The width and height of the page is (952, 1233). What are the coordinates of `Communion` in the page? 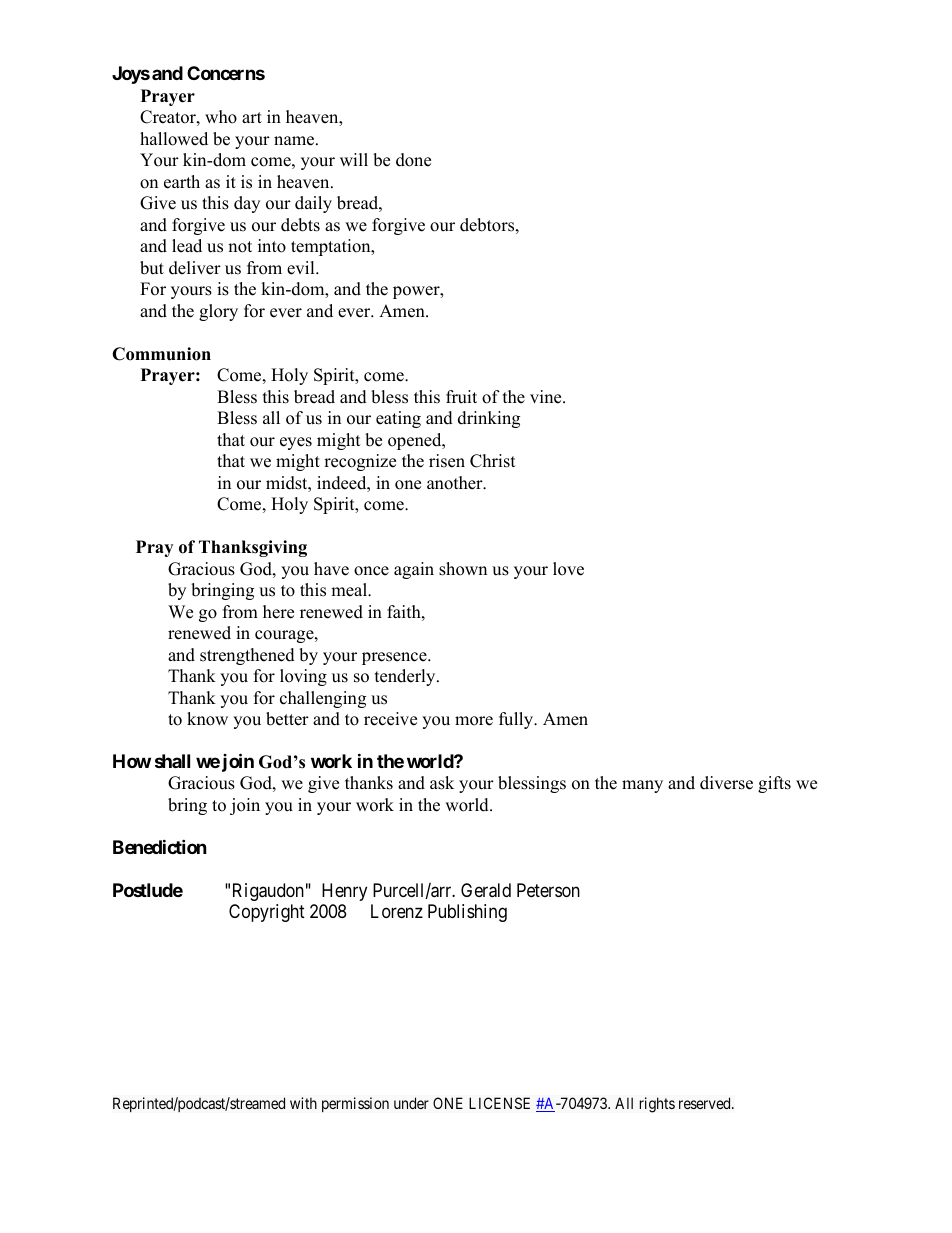 It's located at (161, 354).
